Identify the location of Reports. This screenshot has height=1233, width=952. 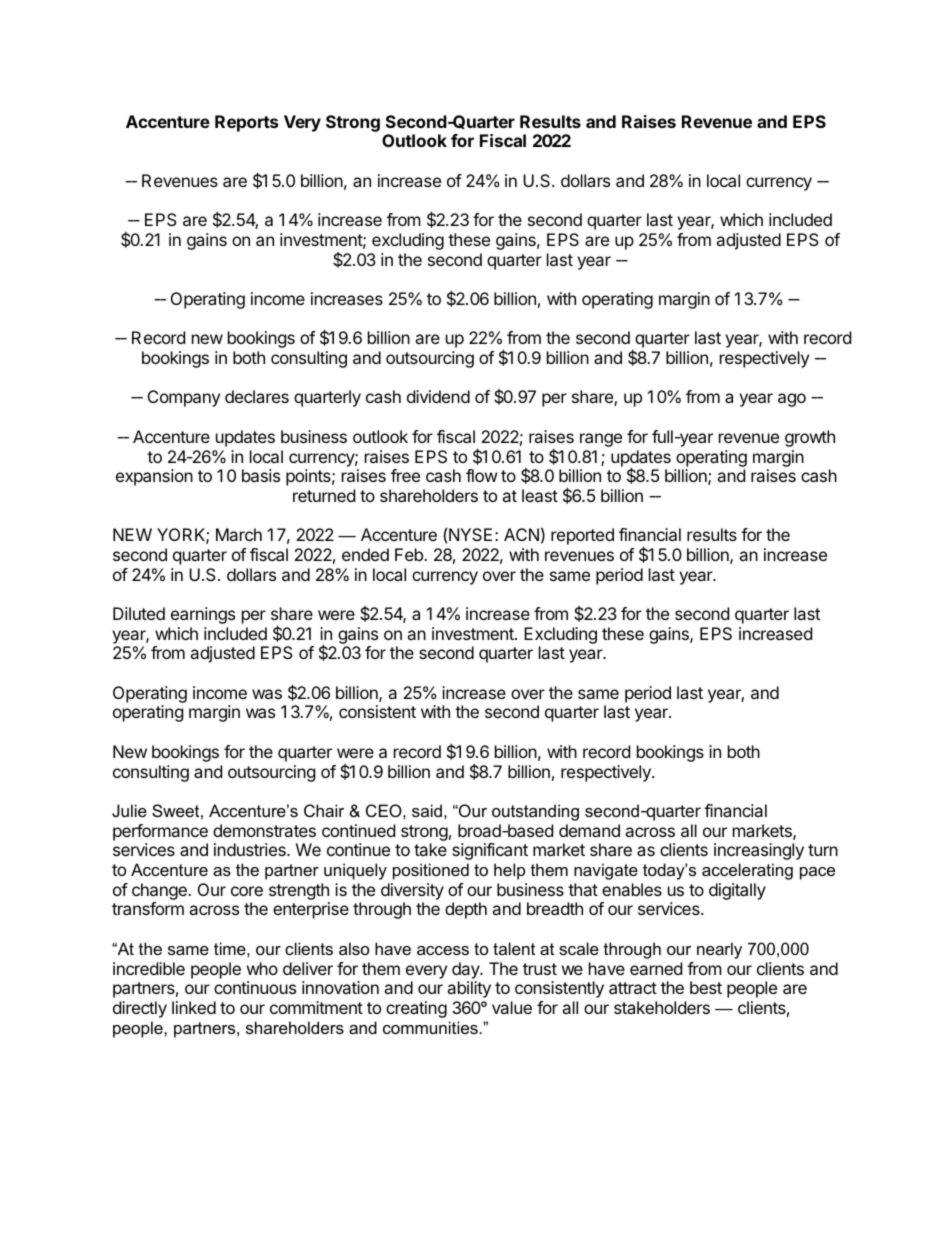
(246, 123).
